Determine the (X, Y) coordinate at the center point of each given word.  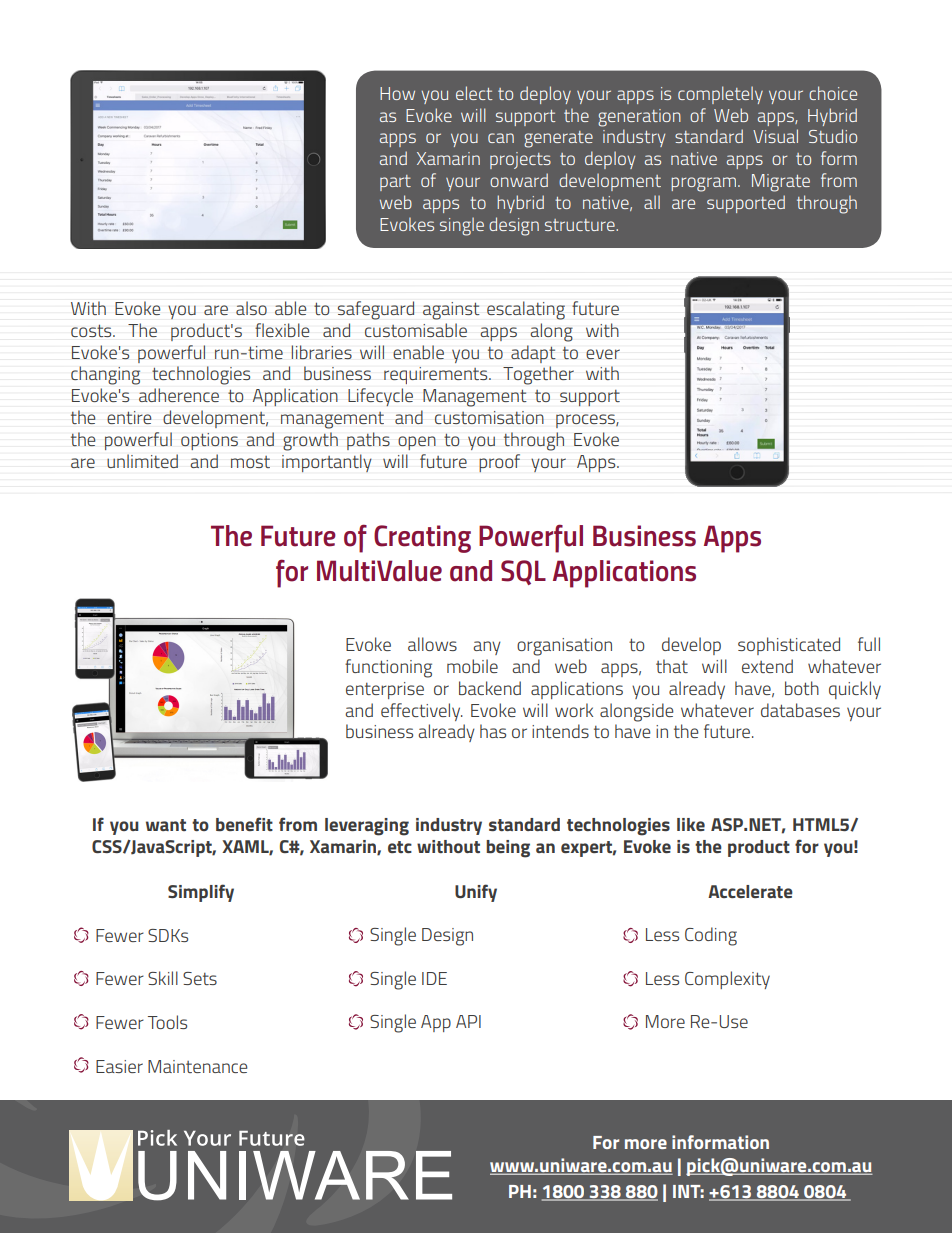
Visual (775, 136)
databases (800, 710)
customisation (489, 417)
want (166, 825)
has (493, 731)
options (209, 441)
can (501, 138)
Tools (167, 1022)
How (397, 93)
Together (538, 375)
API (468, 1021)
